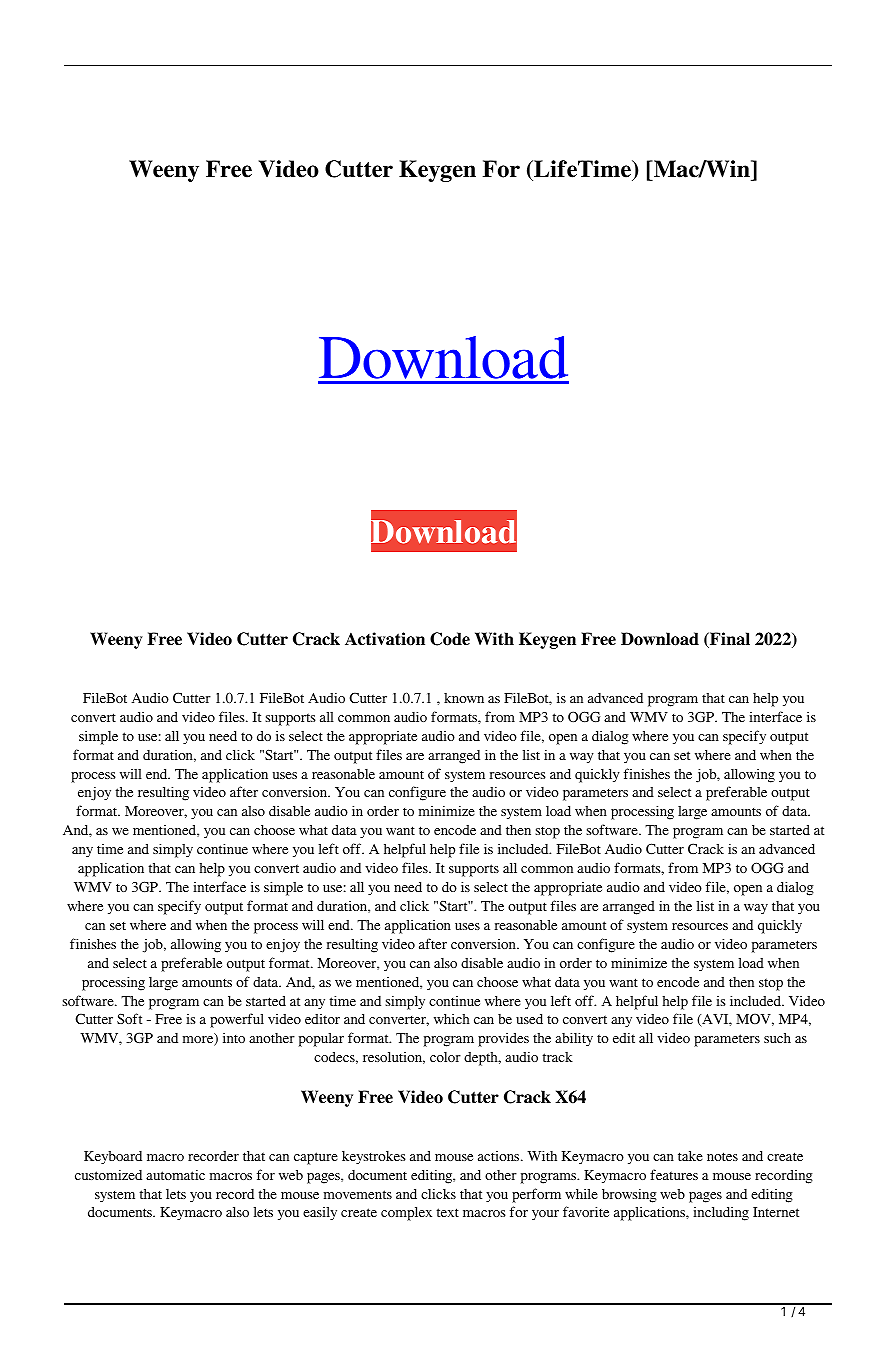 This screenshot has width=896, height=1347. I want to click on such, so click(777, 1037).
